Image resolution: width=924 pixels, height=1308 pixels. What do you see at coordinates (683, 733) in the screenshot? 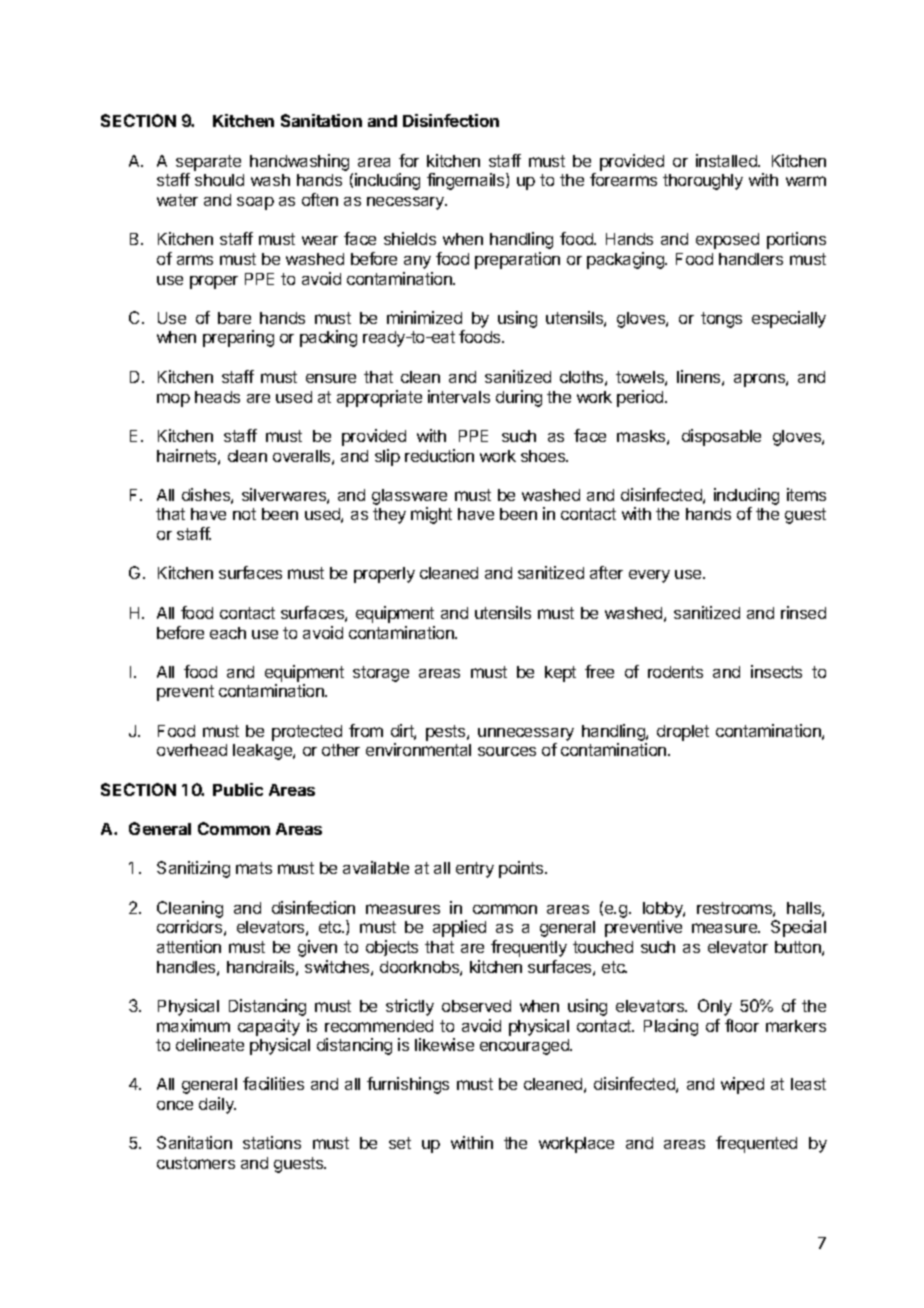
I see `droplet` at bounding box center [683, 733].
